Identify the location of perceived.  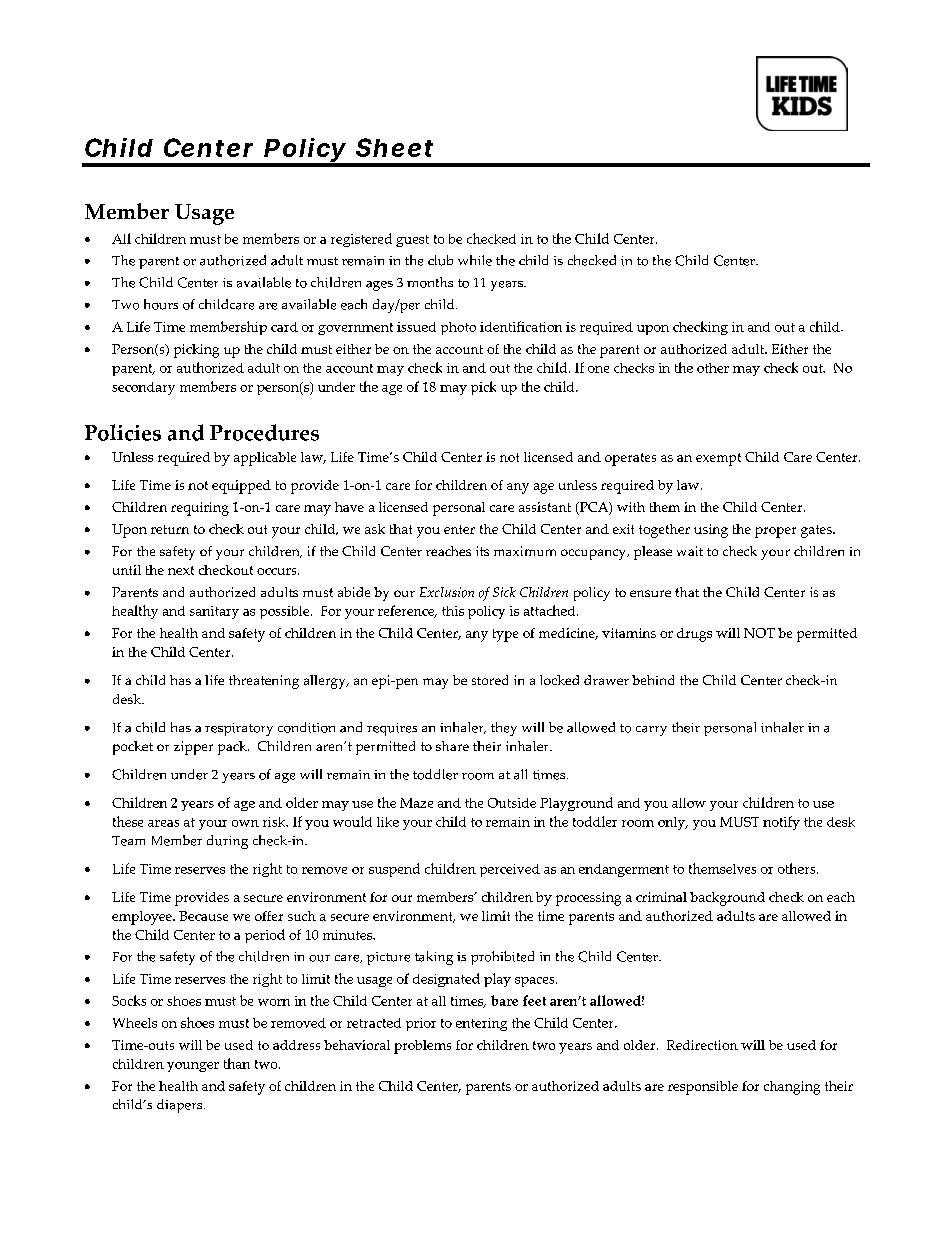
(510, 870).
